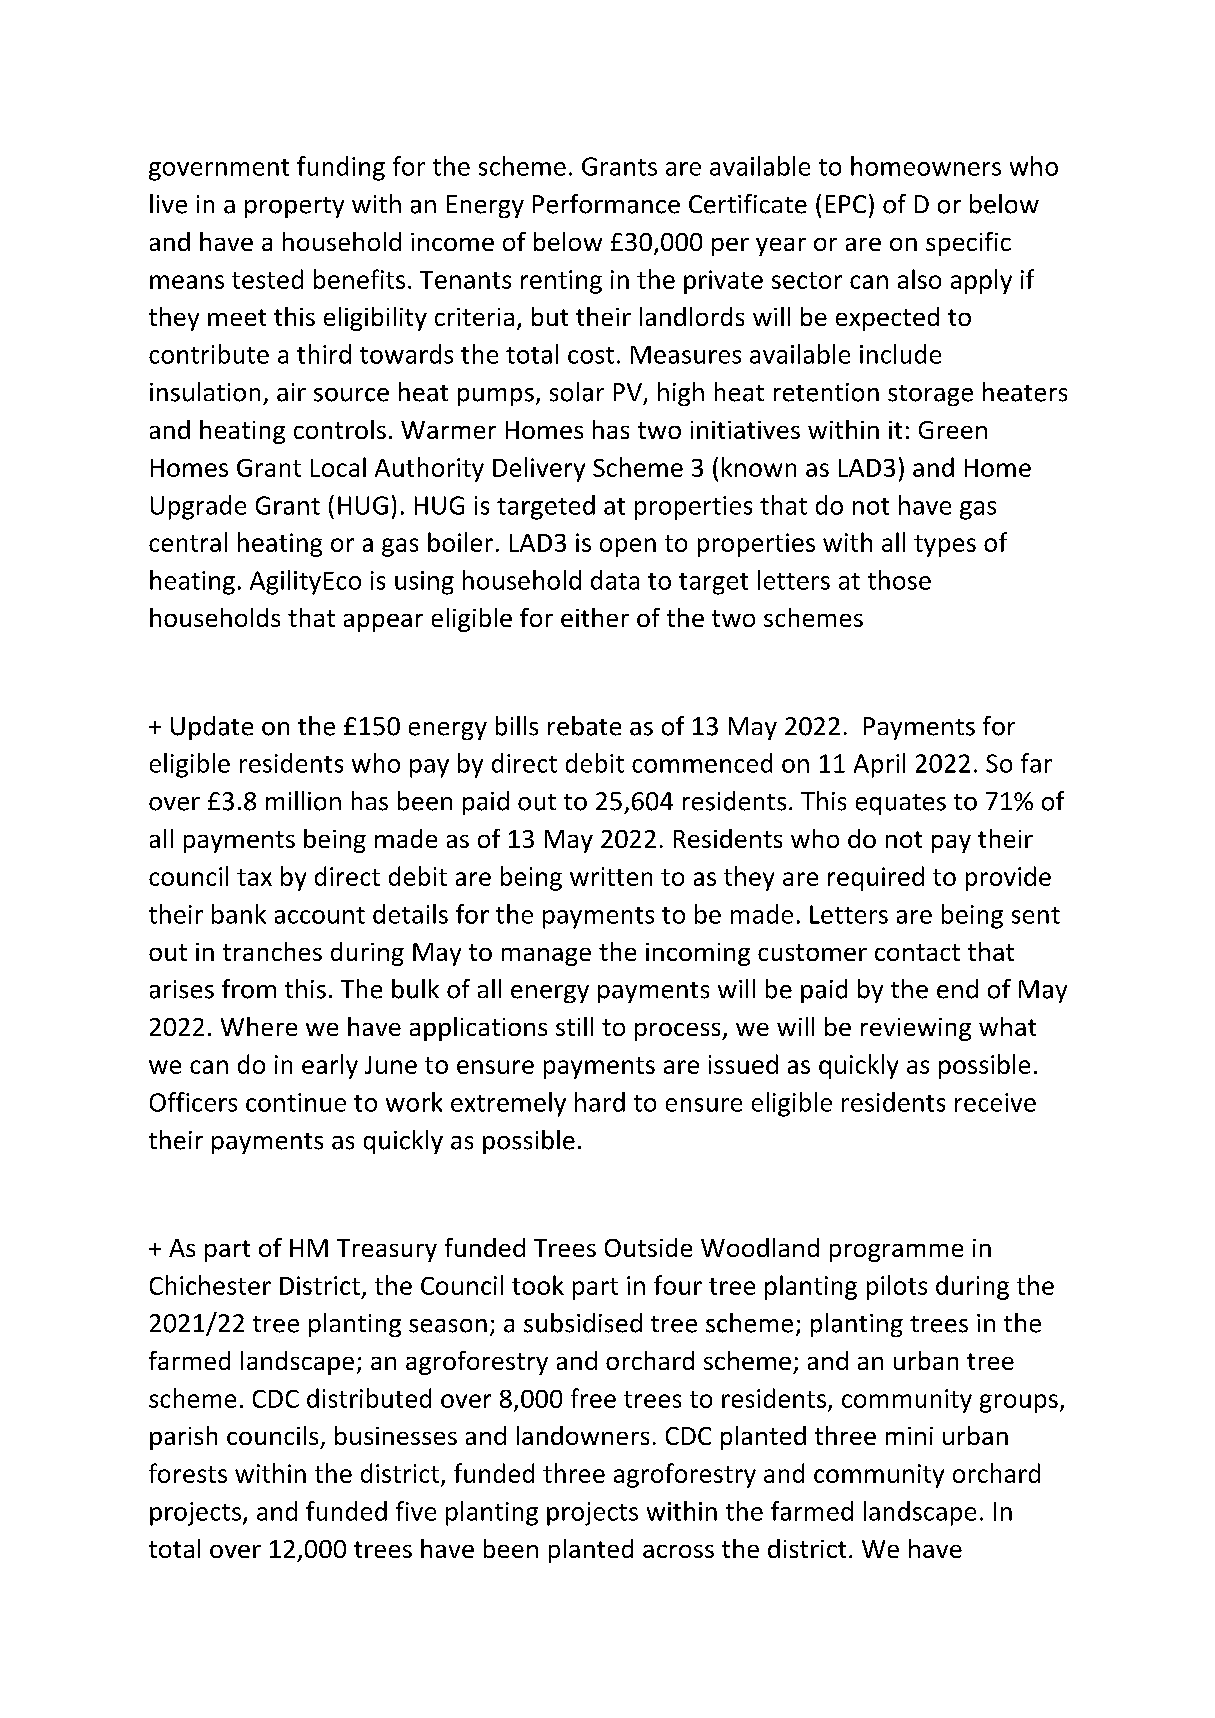  I want to click on Outside, so click(648, 1247).
